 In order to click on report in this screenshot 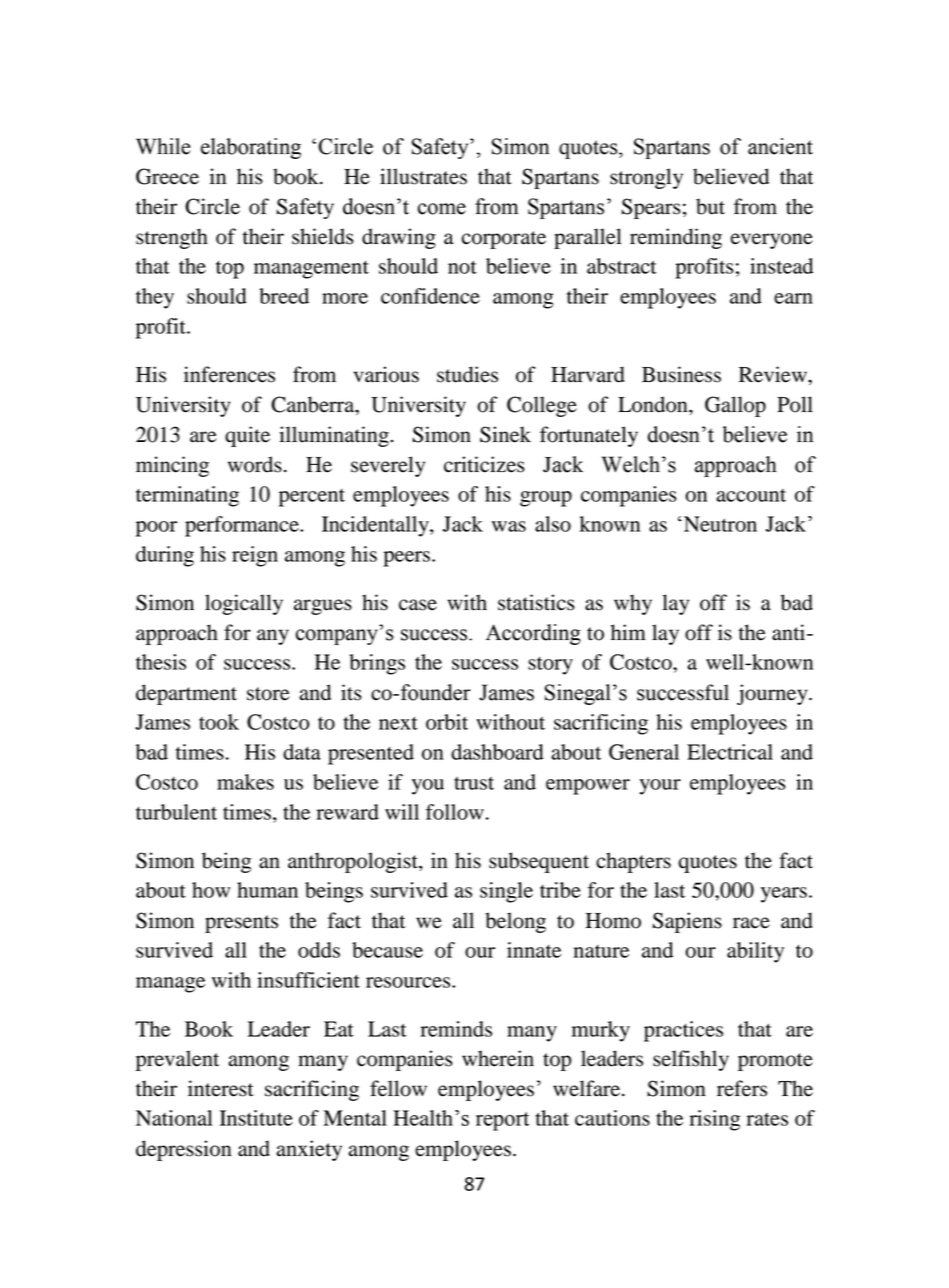, I will do `click(502, 1121)`.
